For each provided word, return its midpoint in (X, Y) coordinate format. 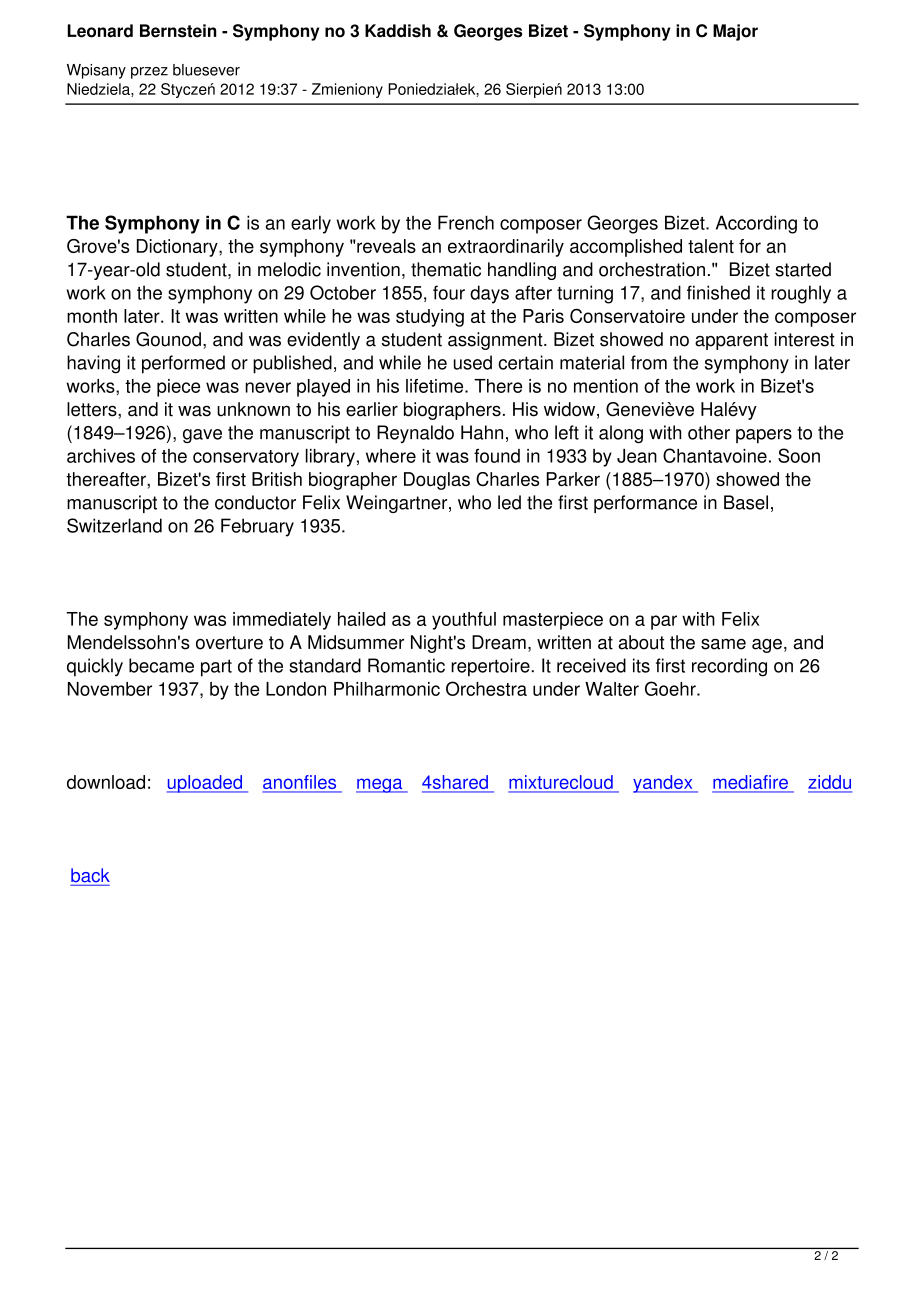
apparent (731, 341)
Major (735, 32)
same (723, 644)
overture (229, 643)
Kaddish (398, 31)
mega (380, 785)
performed (183, 364)
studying (430, 318)
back (90, 875)
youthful (464, 621)
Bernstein (178, 31)
